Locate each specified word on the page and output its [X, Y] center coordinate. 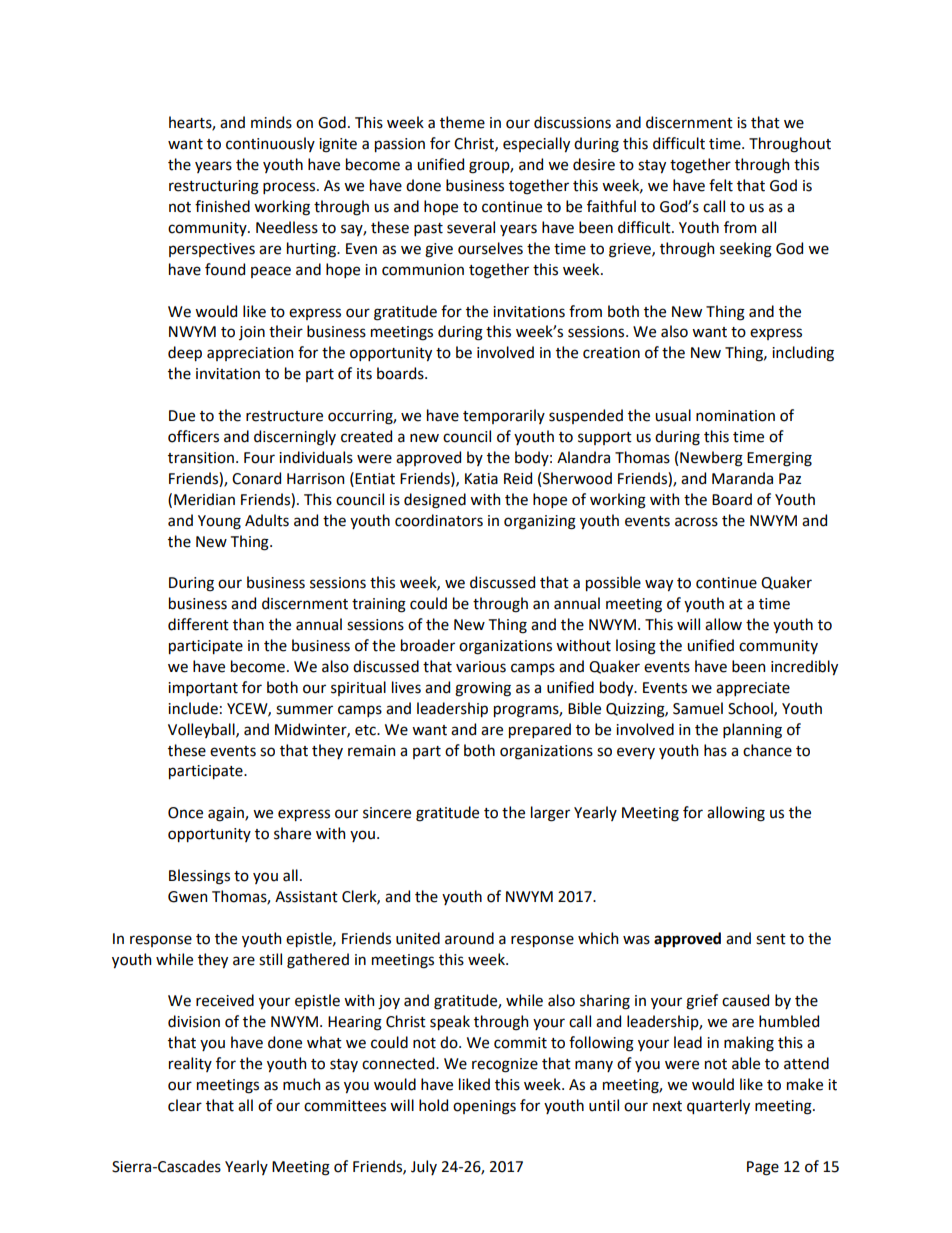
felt [721, 185]
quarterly [718, 1106]
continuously [270, 144]
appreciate [753, 689]
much [301, 1084]
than [248, 624]
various [481, 667]
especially [536, 144]
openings [484, 1107]
